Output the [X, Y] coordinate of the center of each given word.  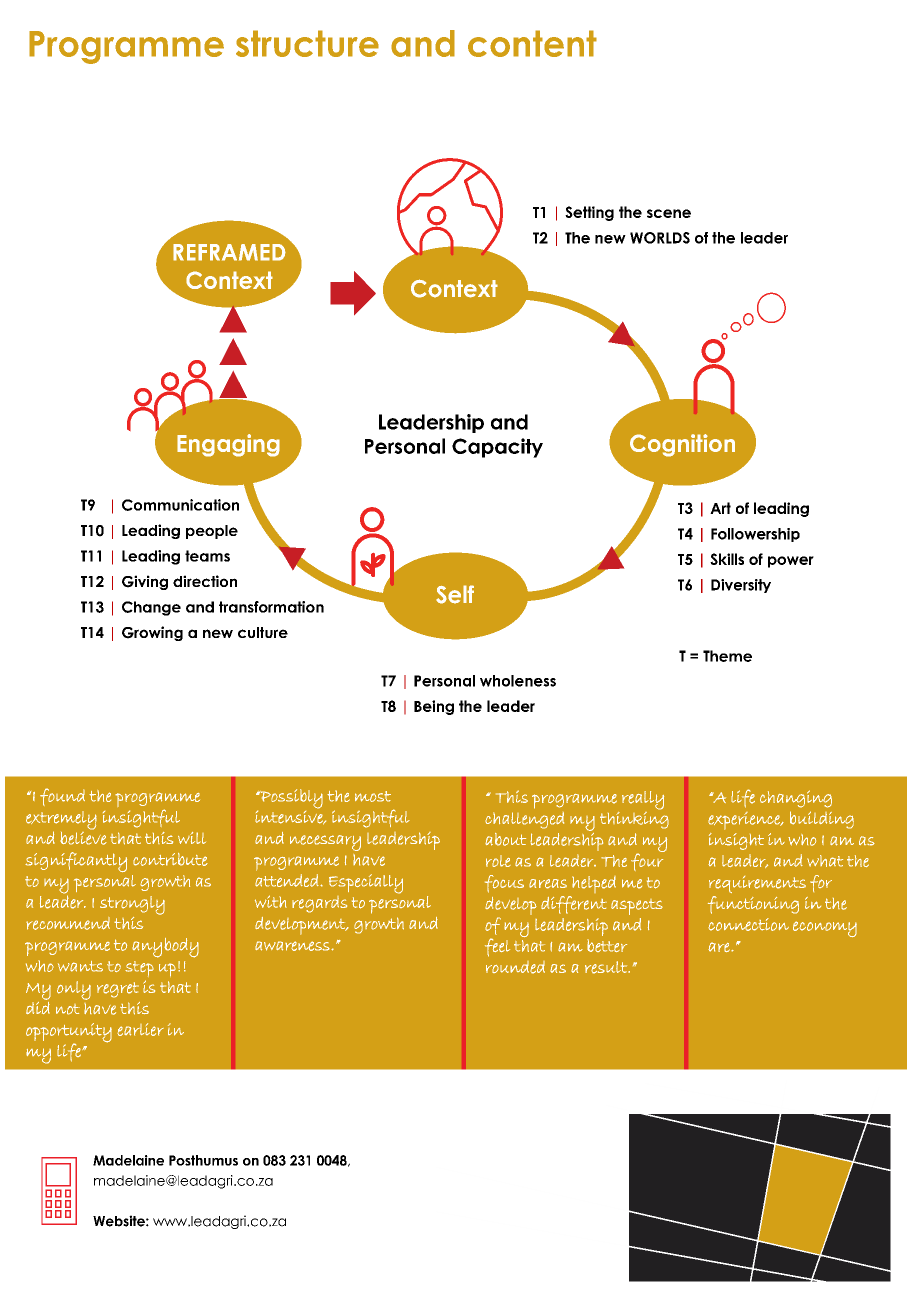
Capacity [497, 448]
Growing [152, 633]
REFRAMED [229, 252]
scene [669, 213]
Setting [589, 213]
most [373, 796]
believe [83, 837]
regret [118, 990]
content [532, 43]
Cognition [682, 445]
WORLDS [660, 238]
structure [307, 43]
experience [745, 821]
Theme [727, 656]
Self [455, 594]
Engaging [228, 445]
